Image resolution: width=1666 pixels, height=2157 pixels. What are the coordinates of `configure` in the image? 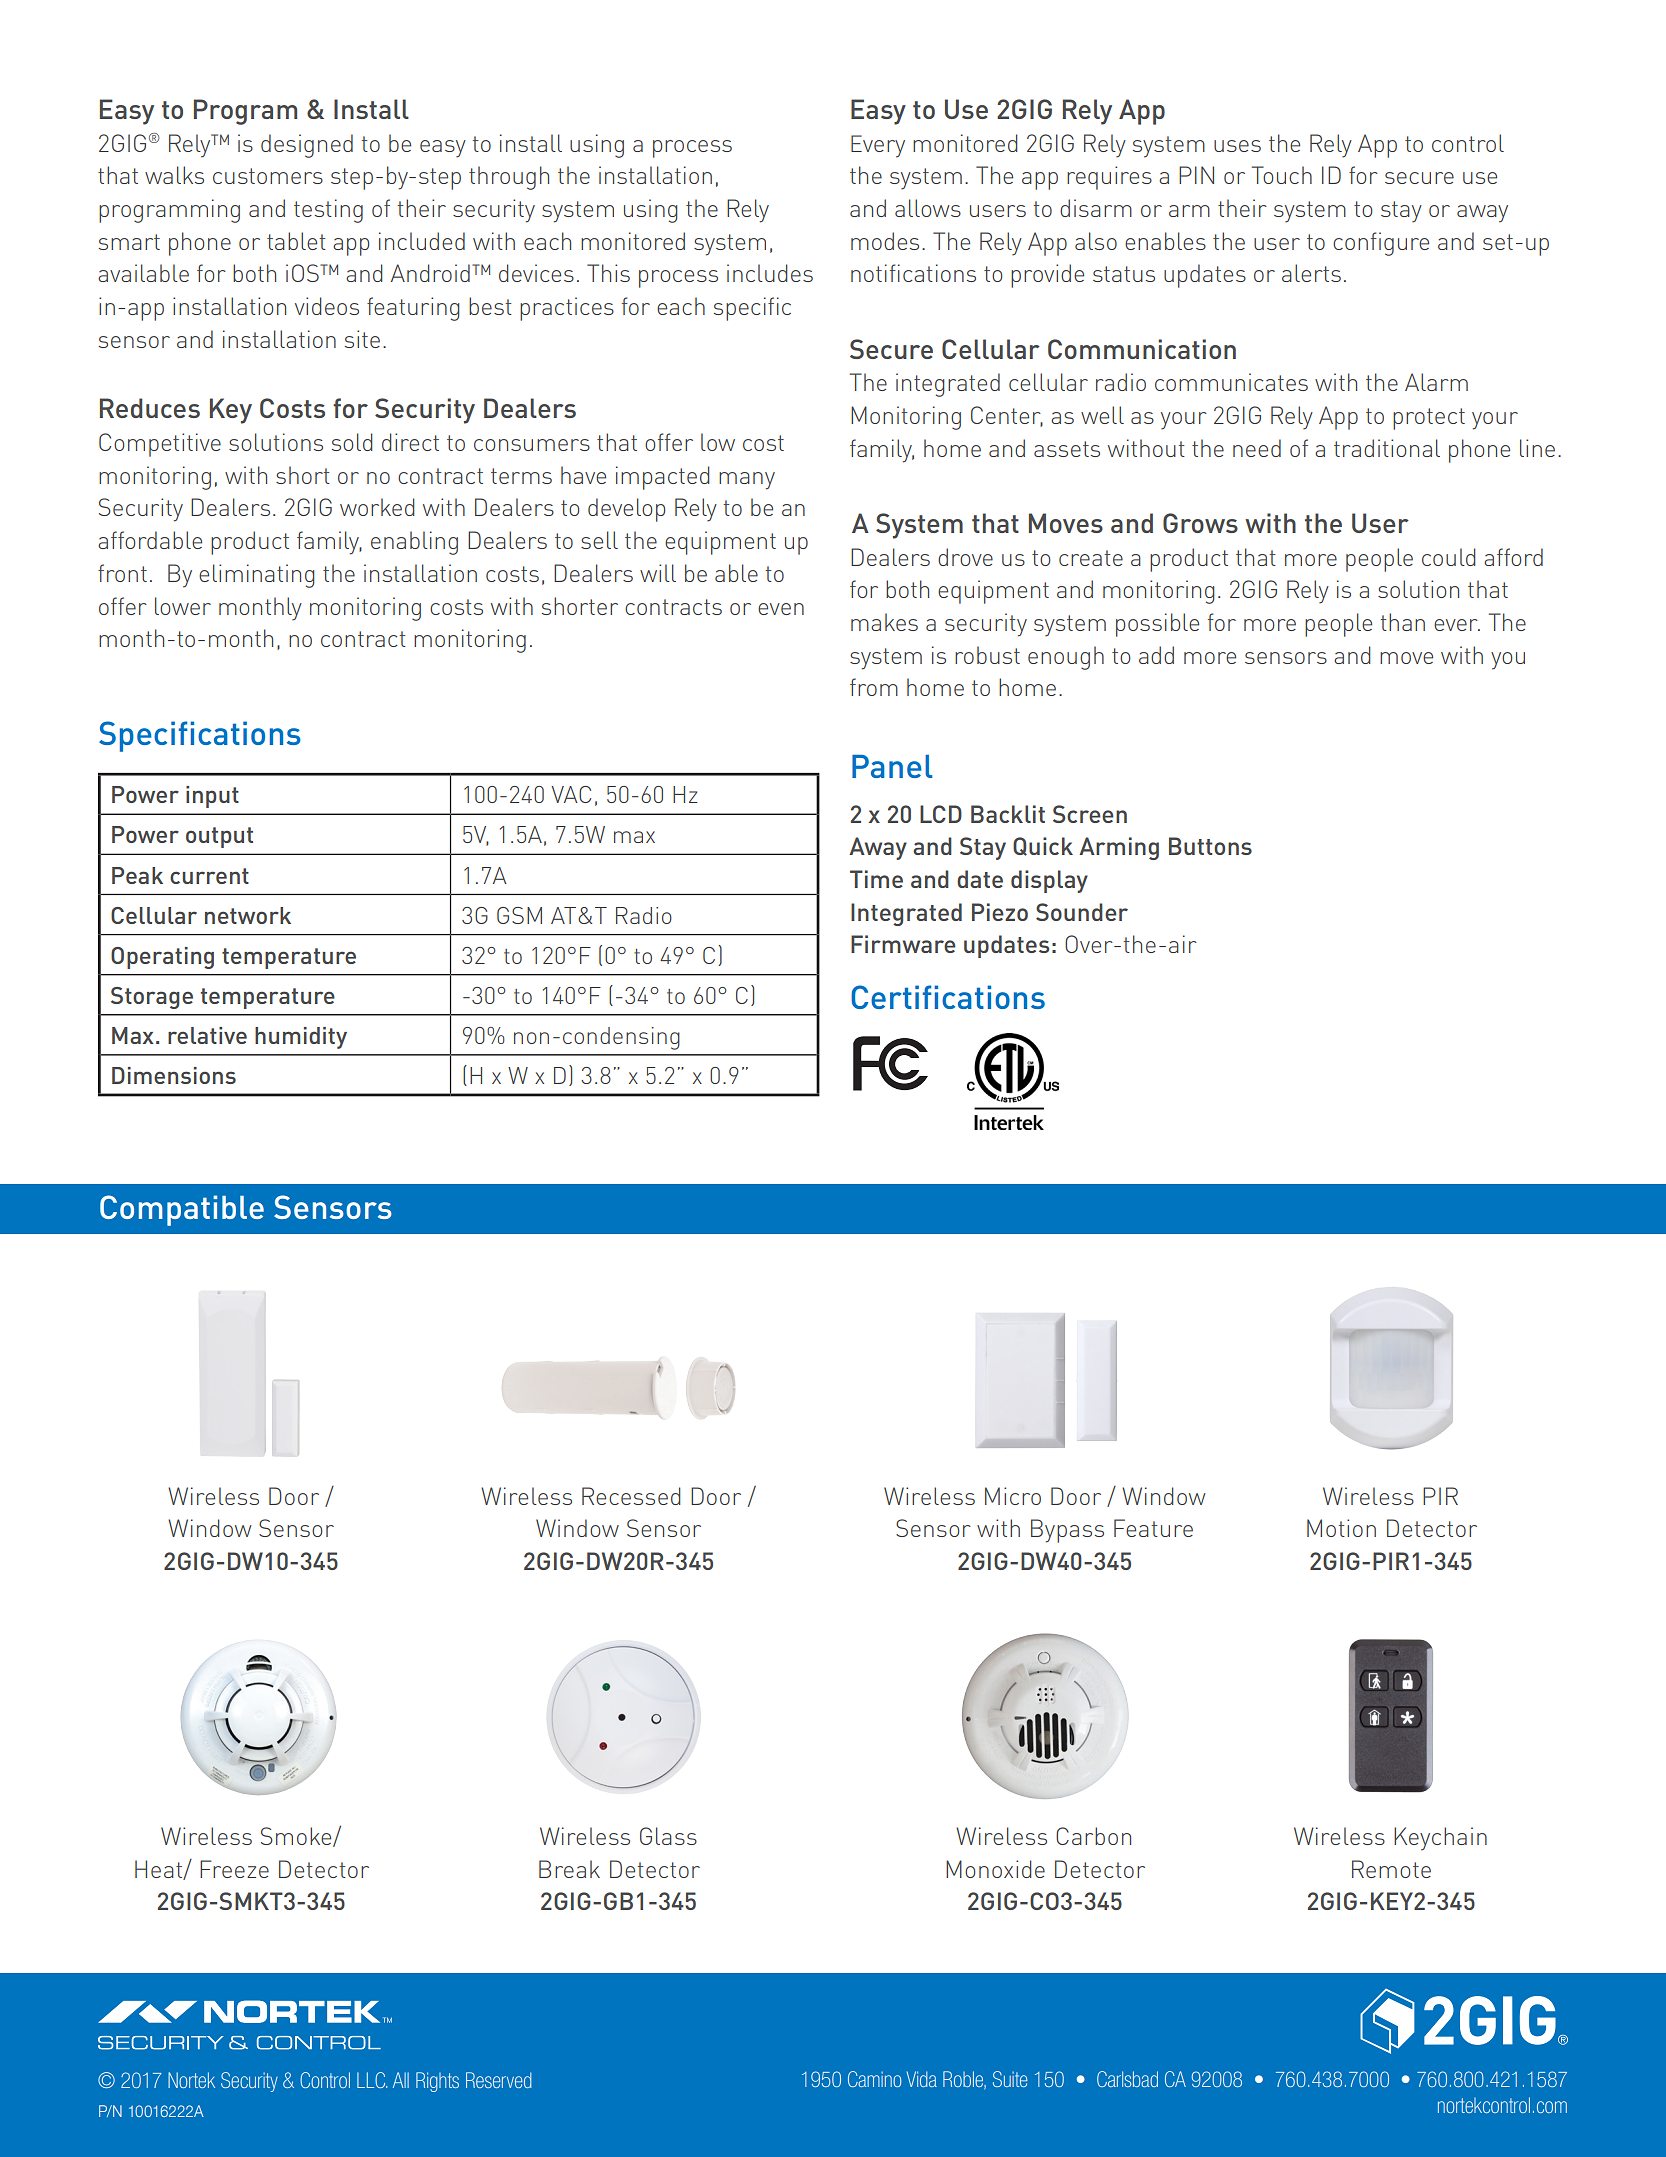 It's located at (1381, 244).
